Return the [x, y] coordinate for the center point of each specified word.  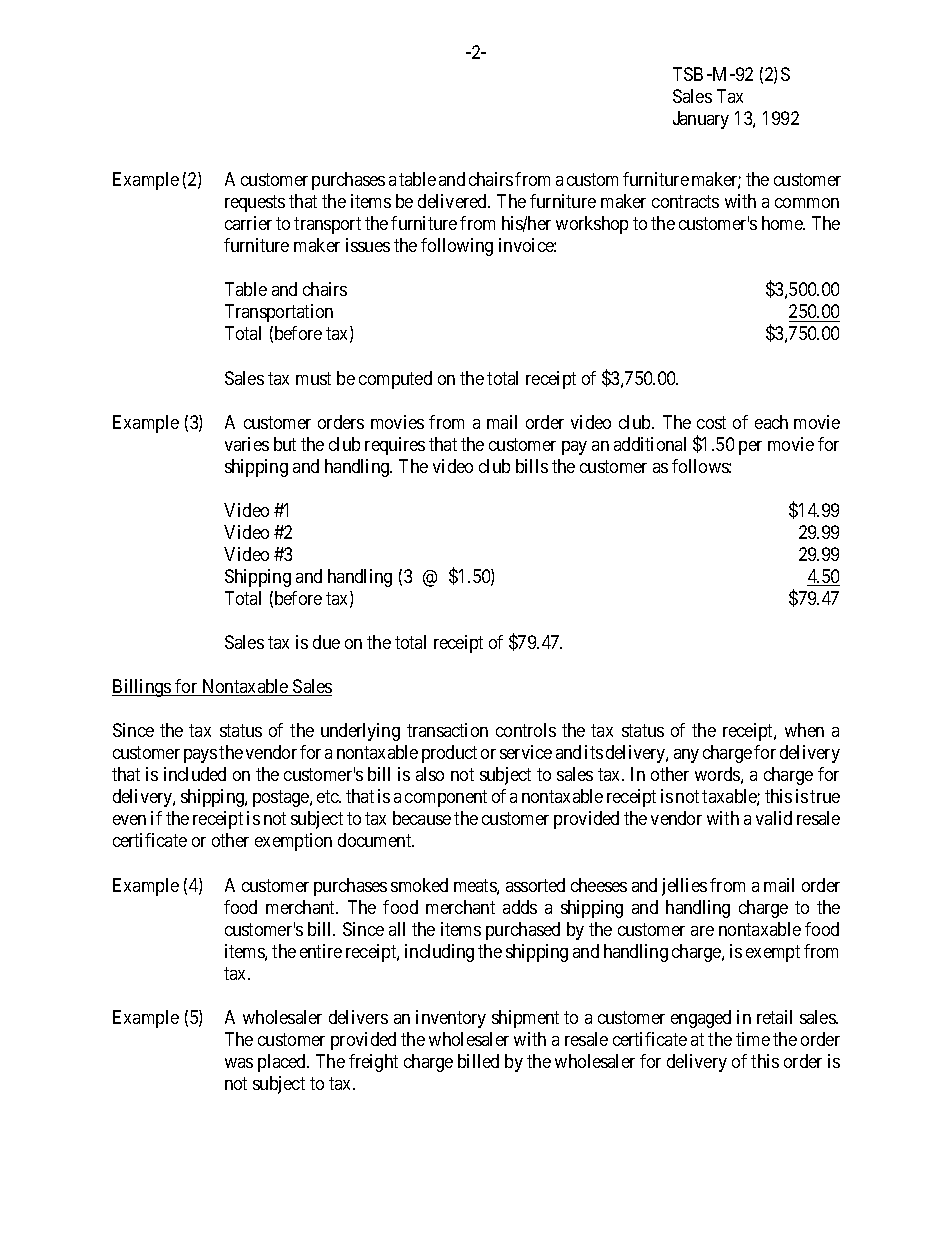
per [750, 448]
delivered [453, 201]
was [239, 1063]
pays [200, 756]
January [701, 120]
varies [247, 444]
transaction [447, 730]
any [686, 756]
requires [395, 446]
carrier [248, 223]
